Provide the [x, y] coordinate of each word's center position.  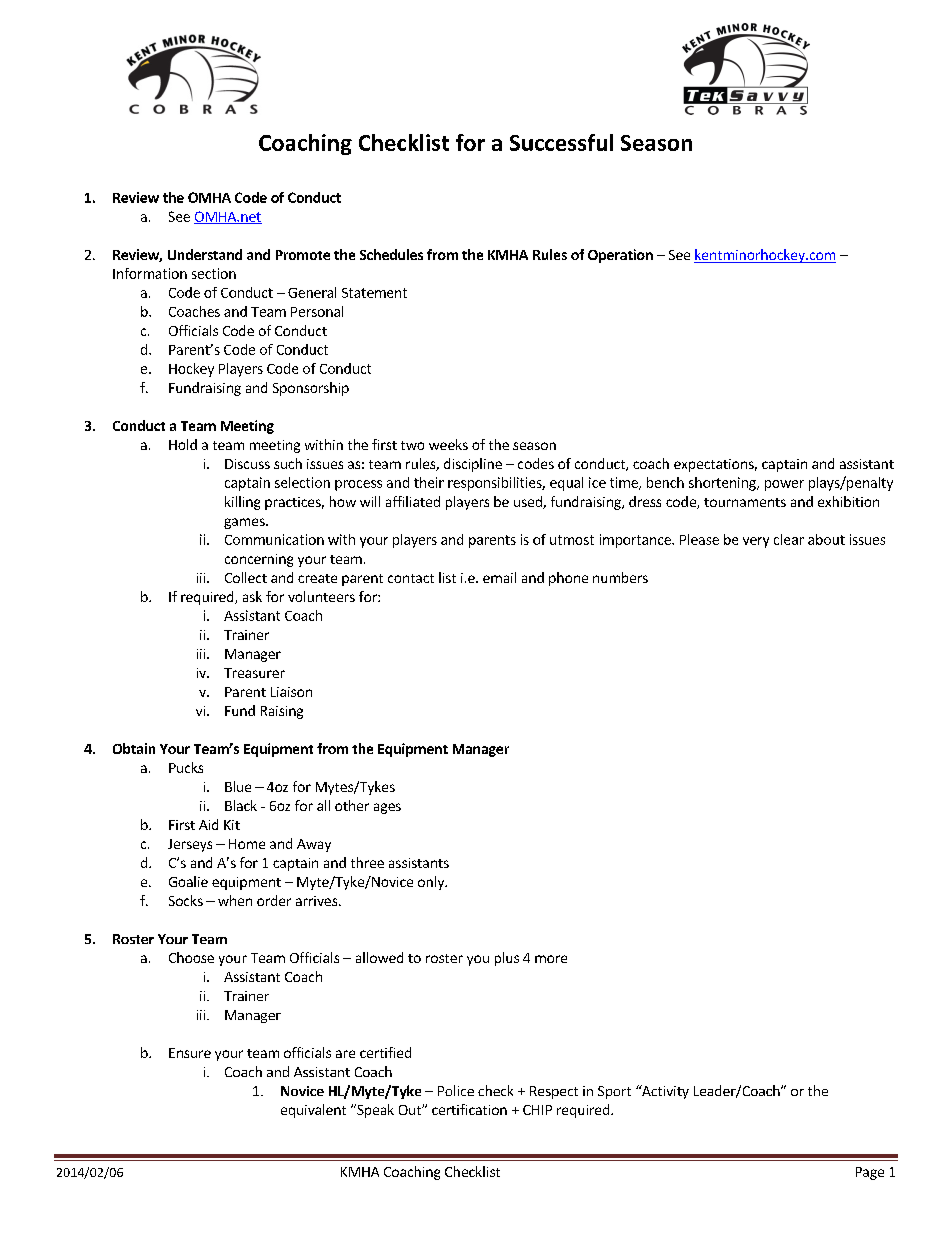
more [551, 959]
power [784, 485]
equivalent [313, 1111]
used [529, 502]
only [432, 883]
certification [469, 1109]
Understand [205, 254]
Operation [620, 256]
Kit [232, 825]
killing [242, 503]
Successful [561, 142]
